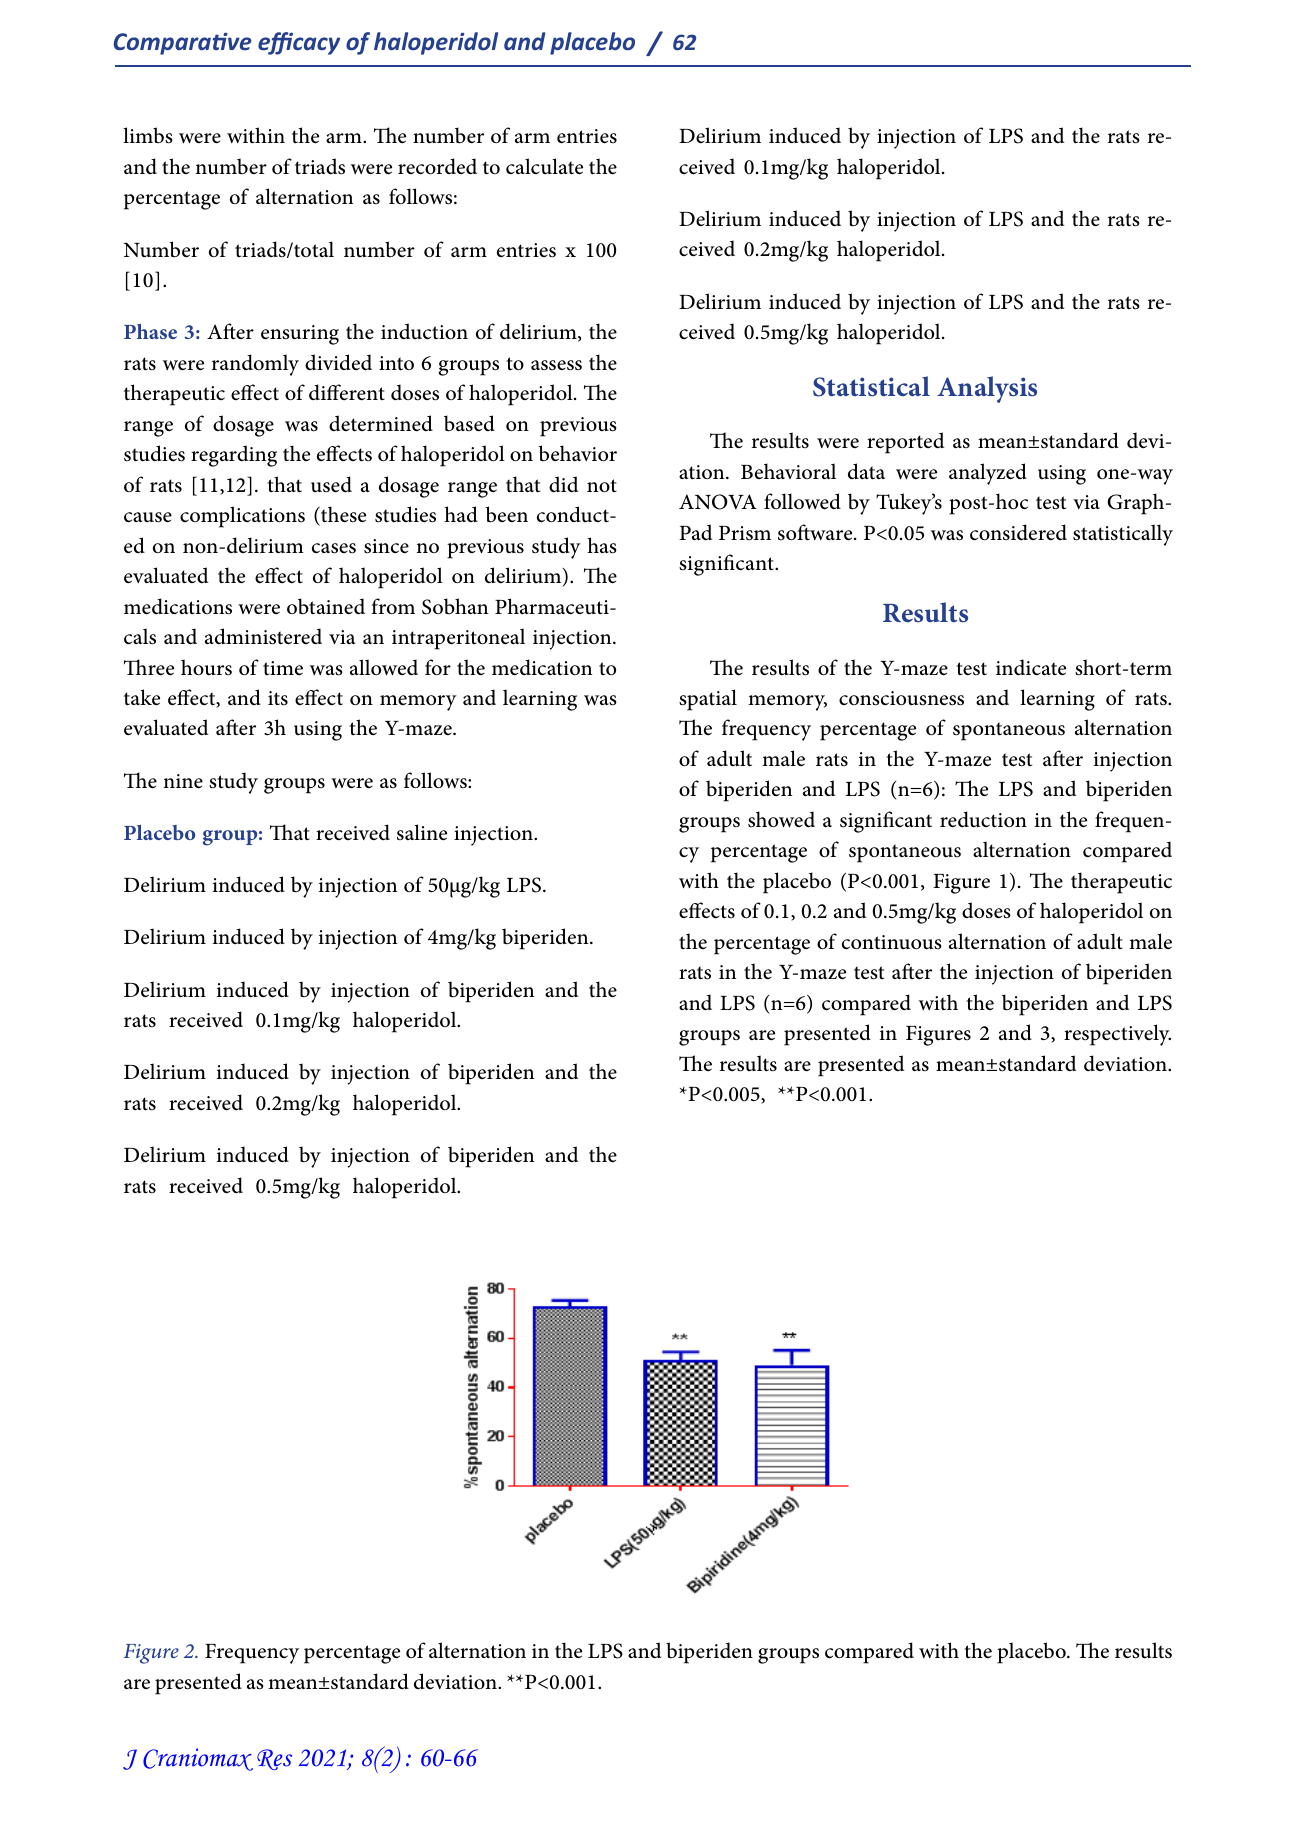 The height and width of the image is (1833, 1296). What do you see at coordinates (983, 819) in the image?
I see `reduction` at bounding box center [983, 819].
